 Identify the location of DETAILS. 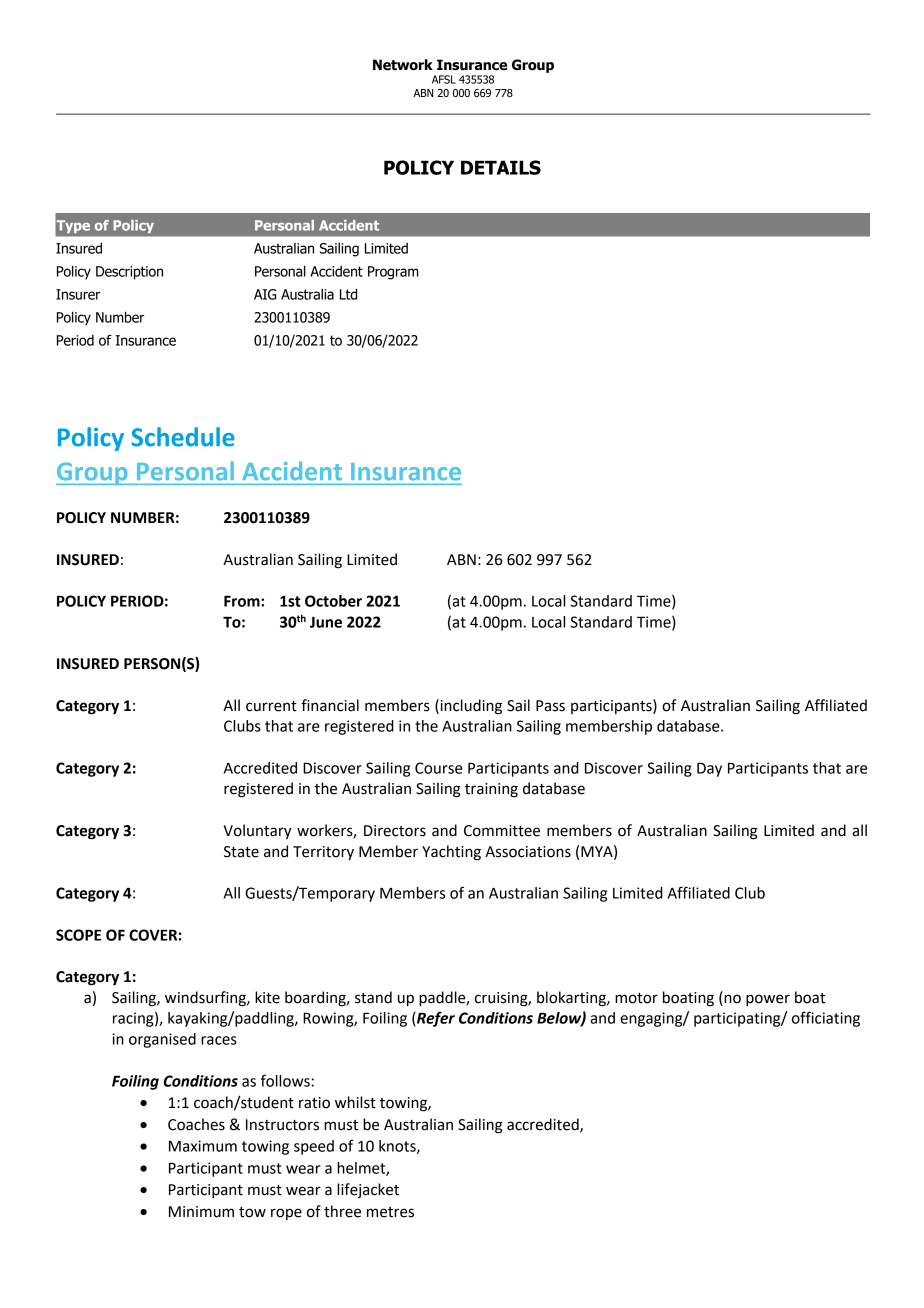
(501, 167).
